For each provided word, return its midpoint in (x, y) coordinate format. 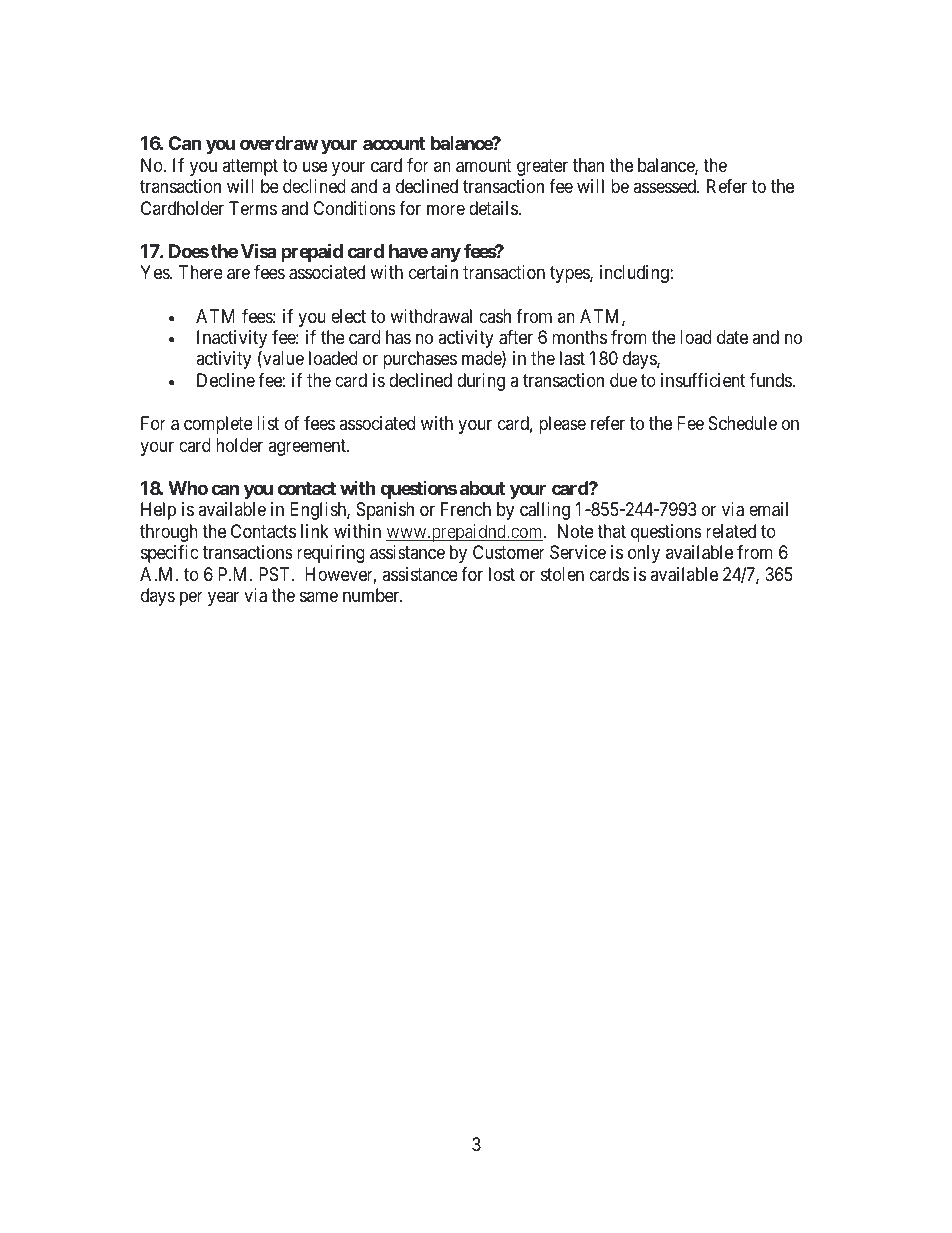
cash (495, 316)
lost (502, 574)
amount (484, 166)
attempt (250, 167)
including (635, 274)
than (588, 165)
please (562, 425)
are (238, 274)
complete (218, 425)
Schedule (743, 423)
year (223, 599)
